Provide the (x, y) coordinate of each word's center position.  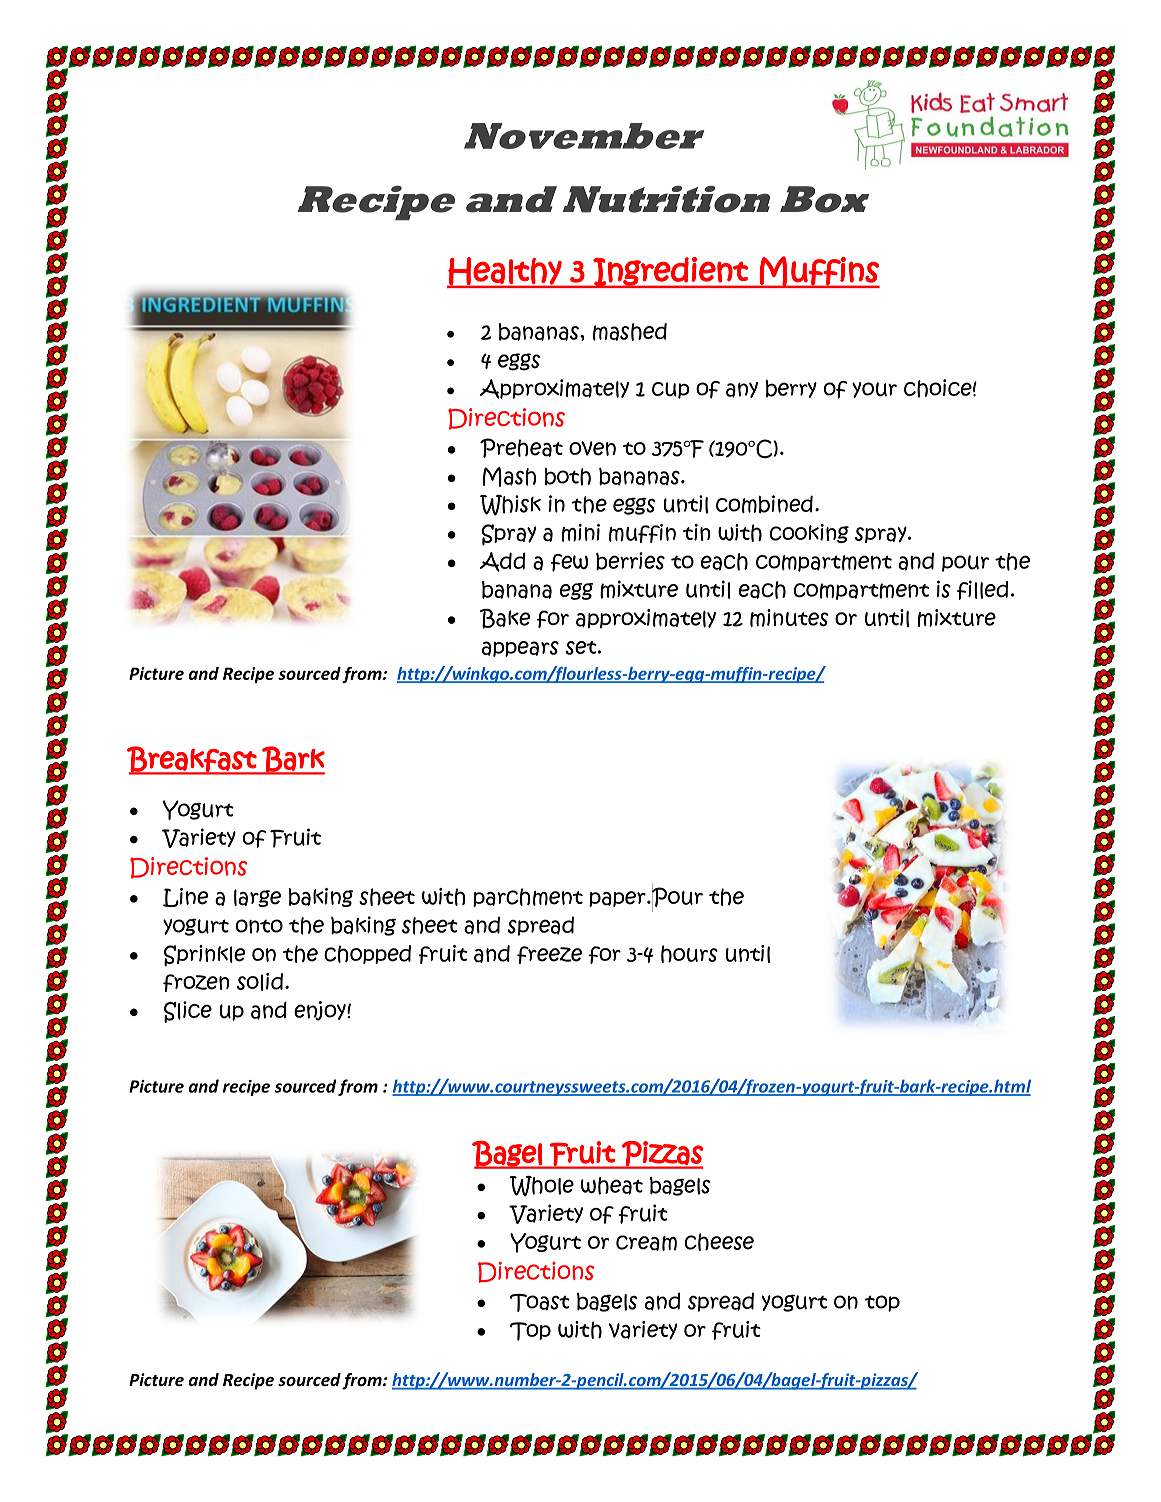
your (874, 390)
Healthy (505, 272)
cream (646, 1243)
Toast (540, 1303)
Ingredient (670, 272)
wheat (612, 1186)
